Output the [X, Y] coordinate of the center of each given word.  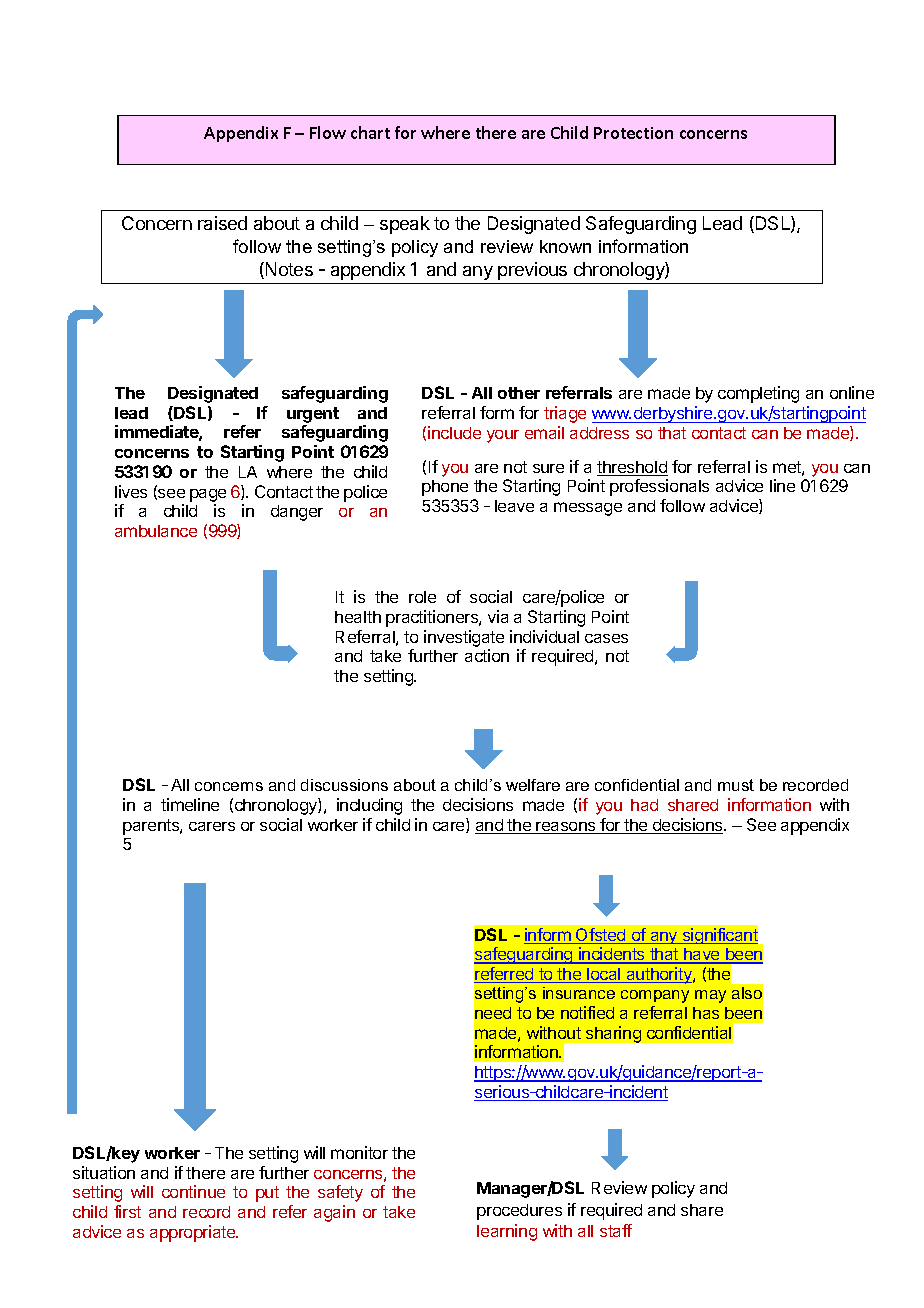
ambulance [156, 531]
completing [758, 394]
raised [222, 223]
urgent [313, 415]
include [454, 432]
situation [104, 1172]
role [422, 597]
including [369, 806]
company [655, 996]
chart [370, 132]
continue [193, 1191]
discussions [344, 785]
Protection [633, 133]
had [644, 805]
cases [606, 638]
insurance [579, 993]
